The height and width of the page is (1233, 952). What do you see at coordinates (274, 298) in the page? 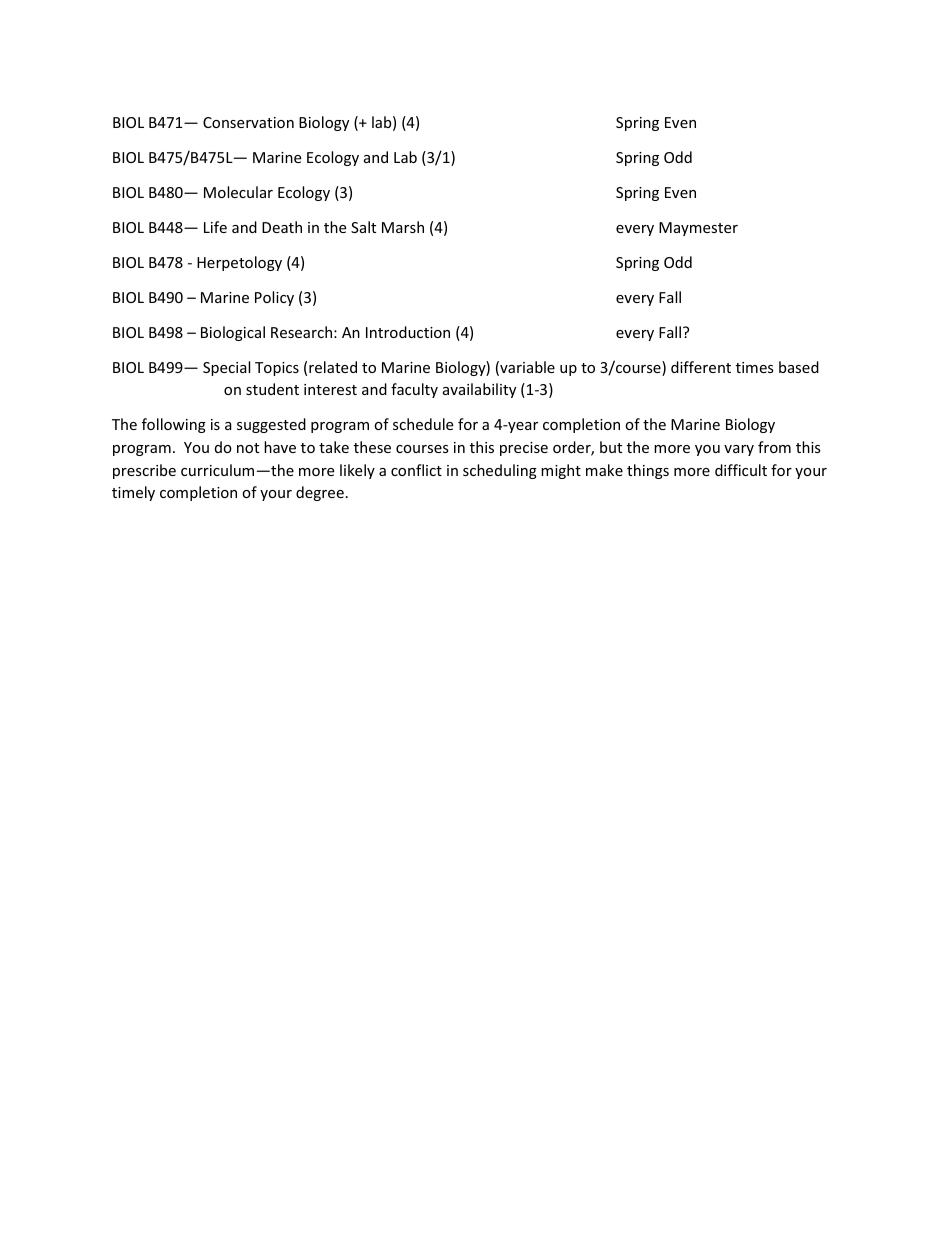
I see `Policy` at bounding box center [274, 298].
